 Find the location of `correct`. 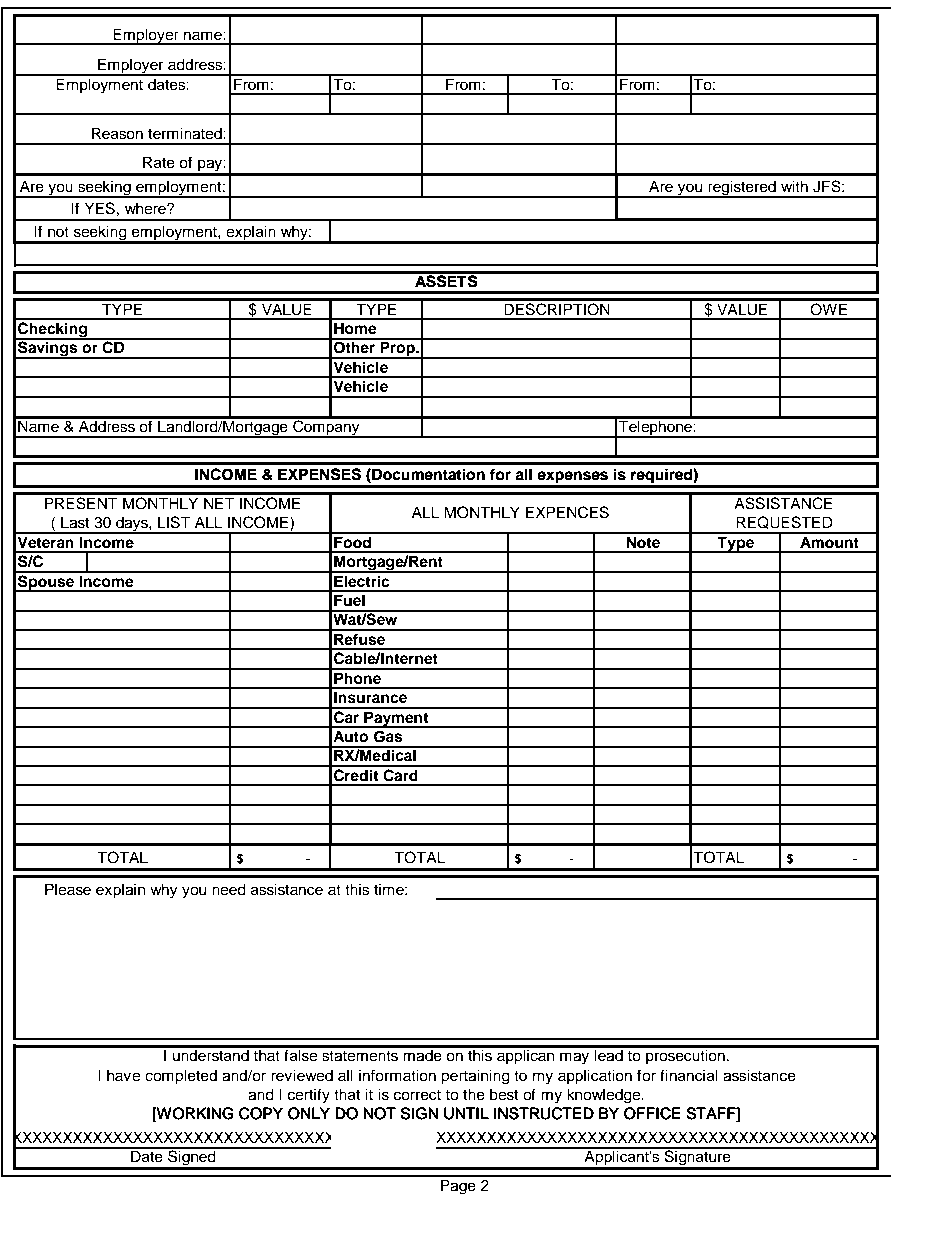

correct is located at coordinates (417, 1095).
